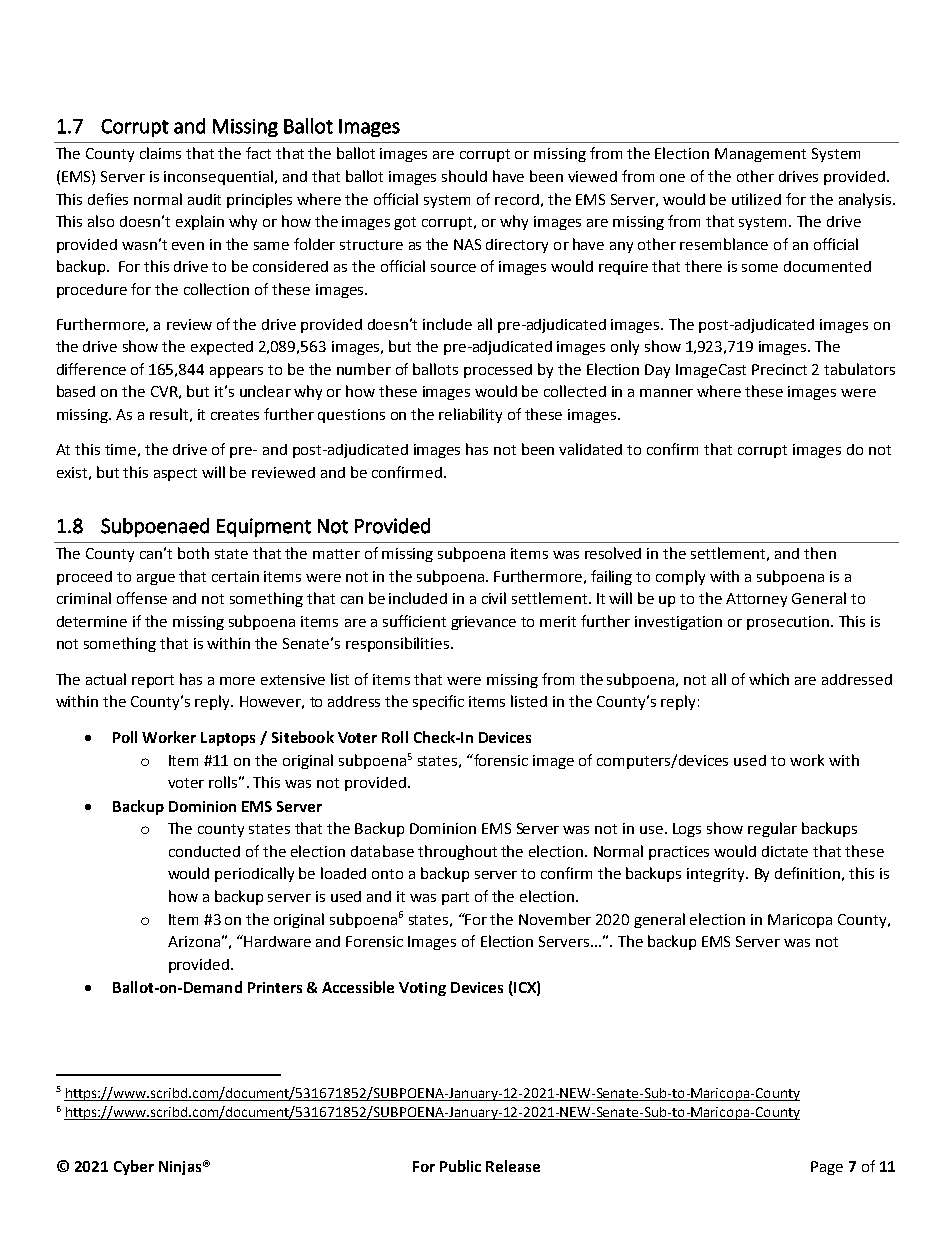  I want to click on reliability, so click(470, 415).
